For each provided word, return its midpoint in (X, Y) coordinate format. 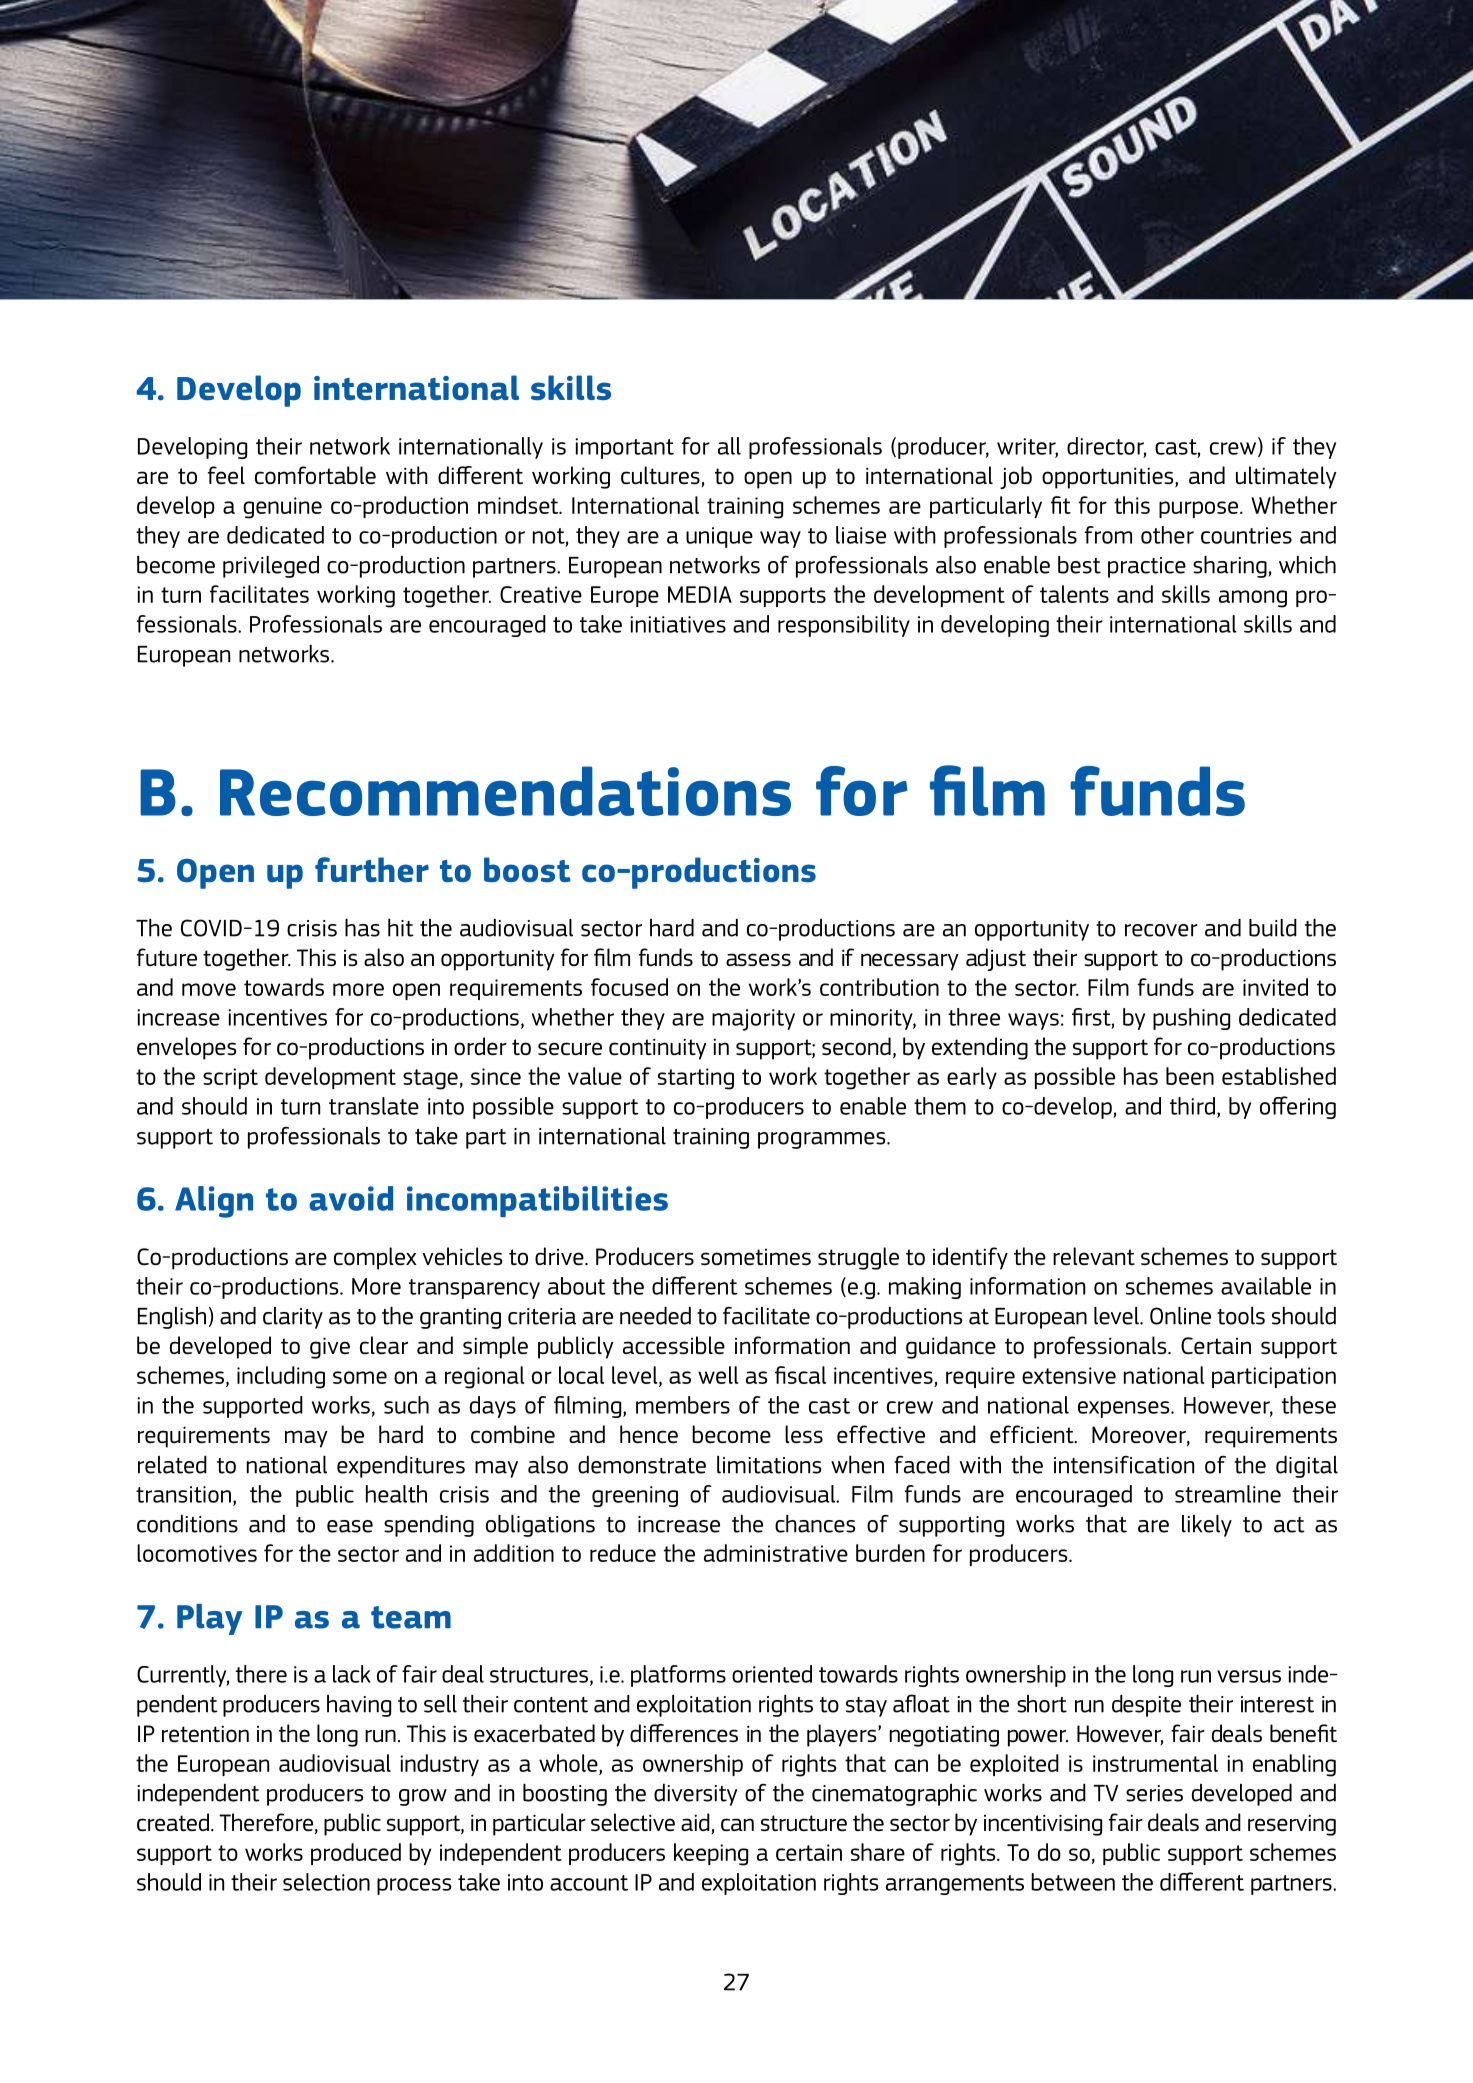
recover (1161, 930)
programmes (823, 1140)
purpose (1200, 509)
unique (719, 537)
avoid (351, 1198)
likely (1207, 1526)
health (396, 1494)
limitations (769, 1465)
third (1192, 1106)
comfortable (315, 475)
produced (356, 1854)
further (372, 869)
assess (758, 959)
